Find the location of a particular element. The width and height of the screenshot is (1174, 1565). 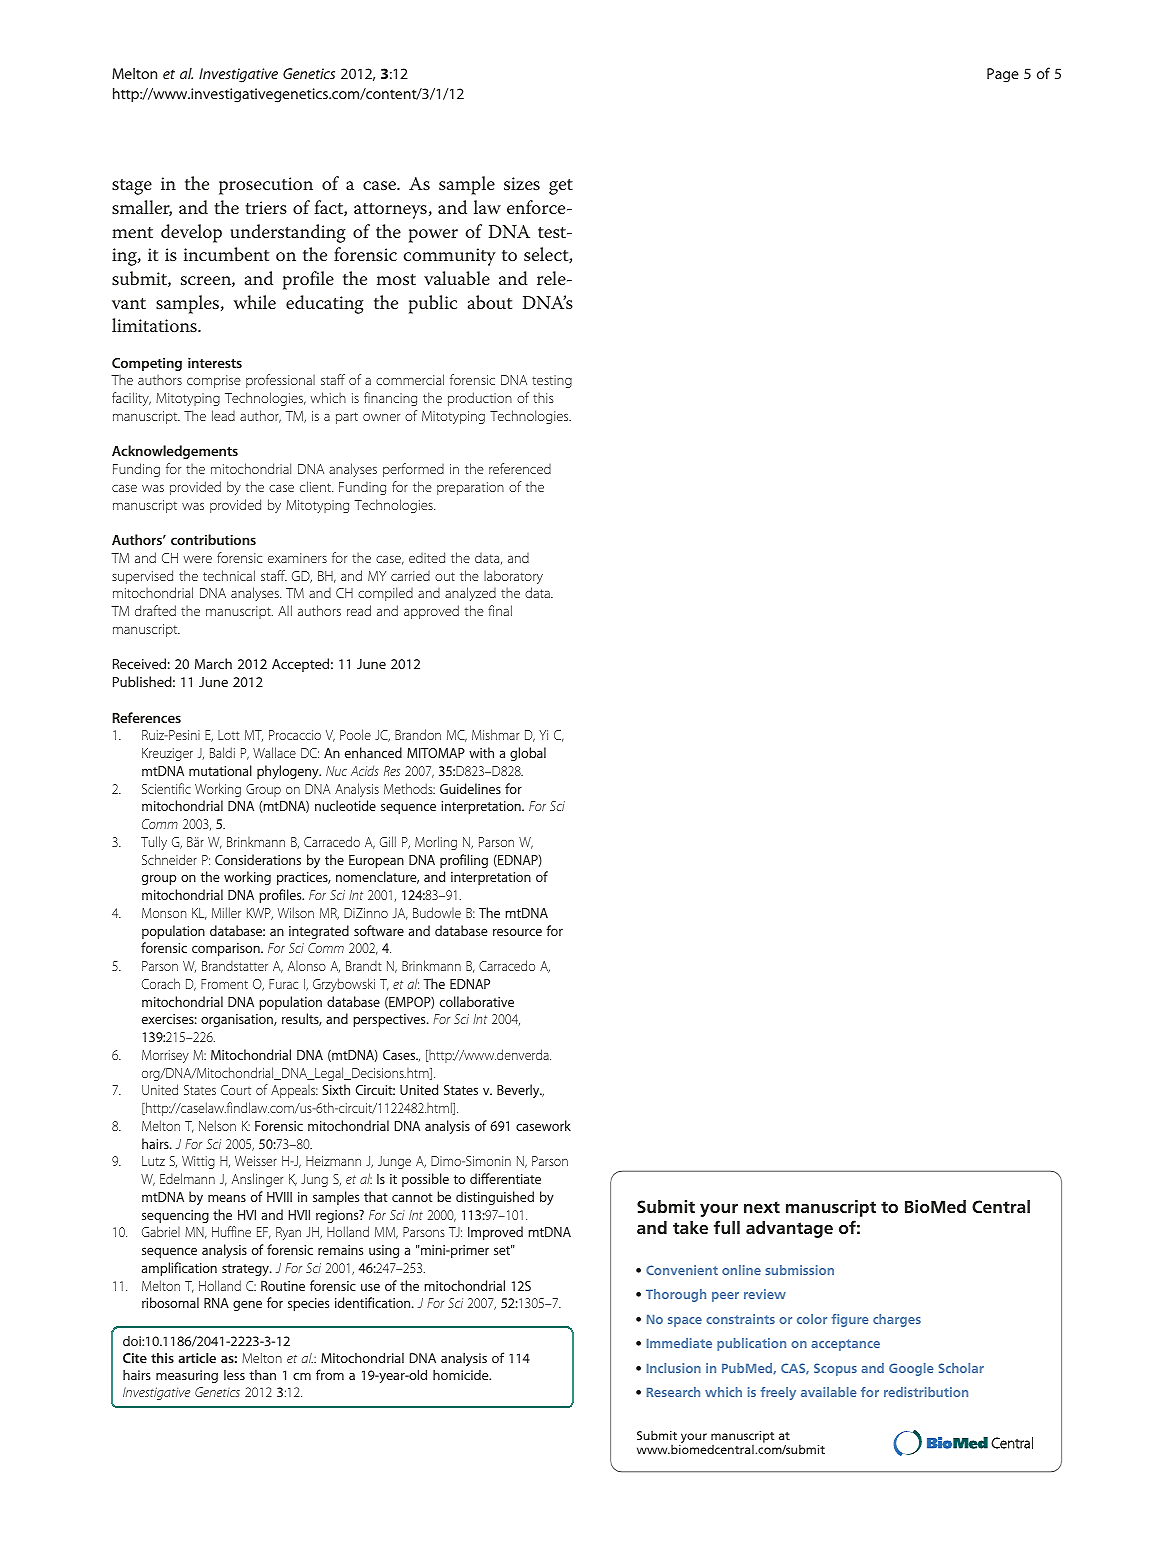

with is located at coordinates (481, 752).
